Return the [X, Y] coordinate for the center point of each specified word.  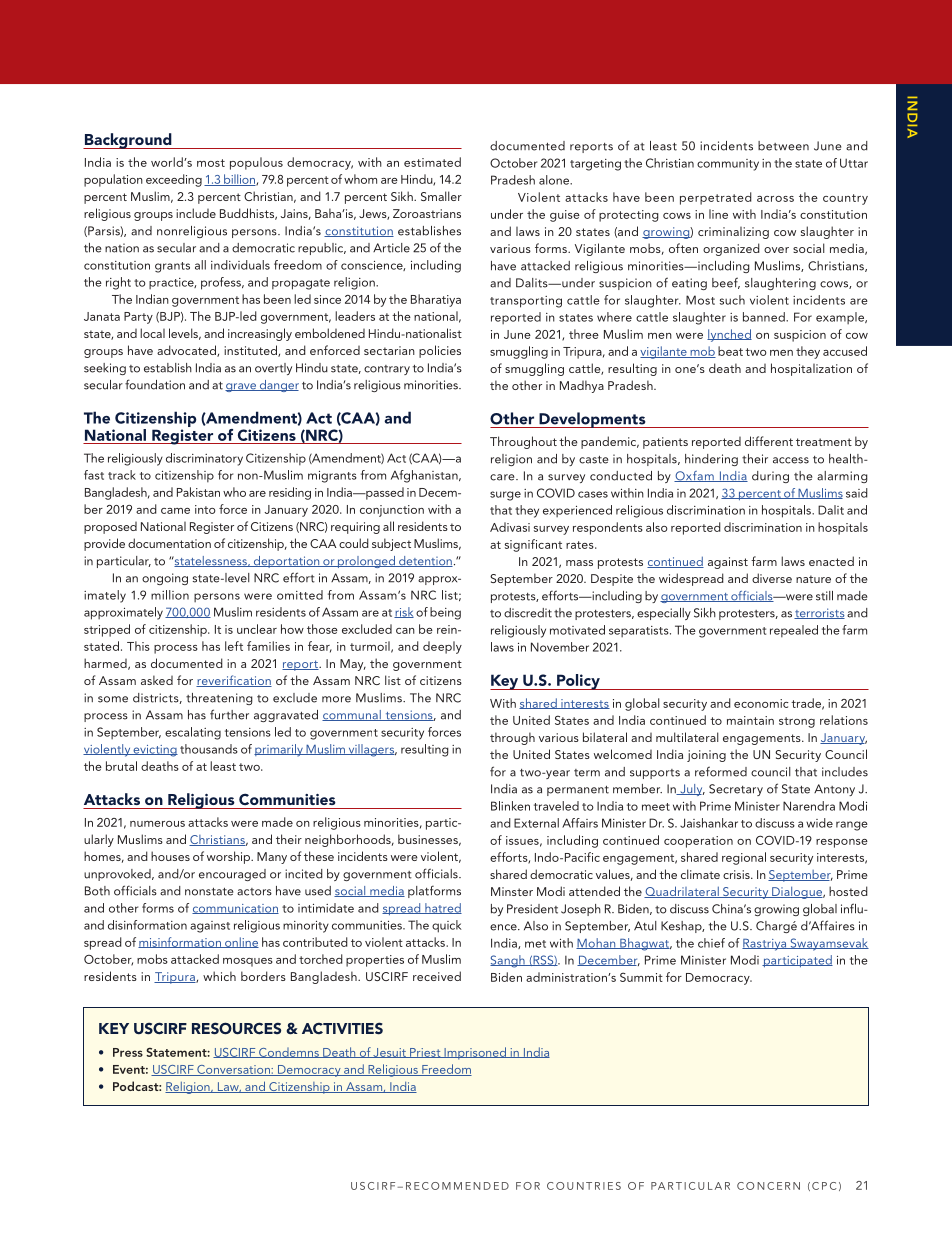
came [175, 511]
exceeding [174, 180]
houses [170, 856]
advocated [187, 351]
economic [761, 703]
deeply [442, 647]
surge [505, 496]
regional [744, 858]
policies [440, 351]
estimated [432, 162]
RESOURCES [236, 1028]
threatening [219, 699]
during [770, 477]
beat [730, 351]
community [728, 165]
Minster [512, 891]
